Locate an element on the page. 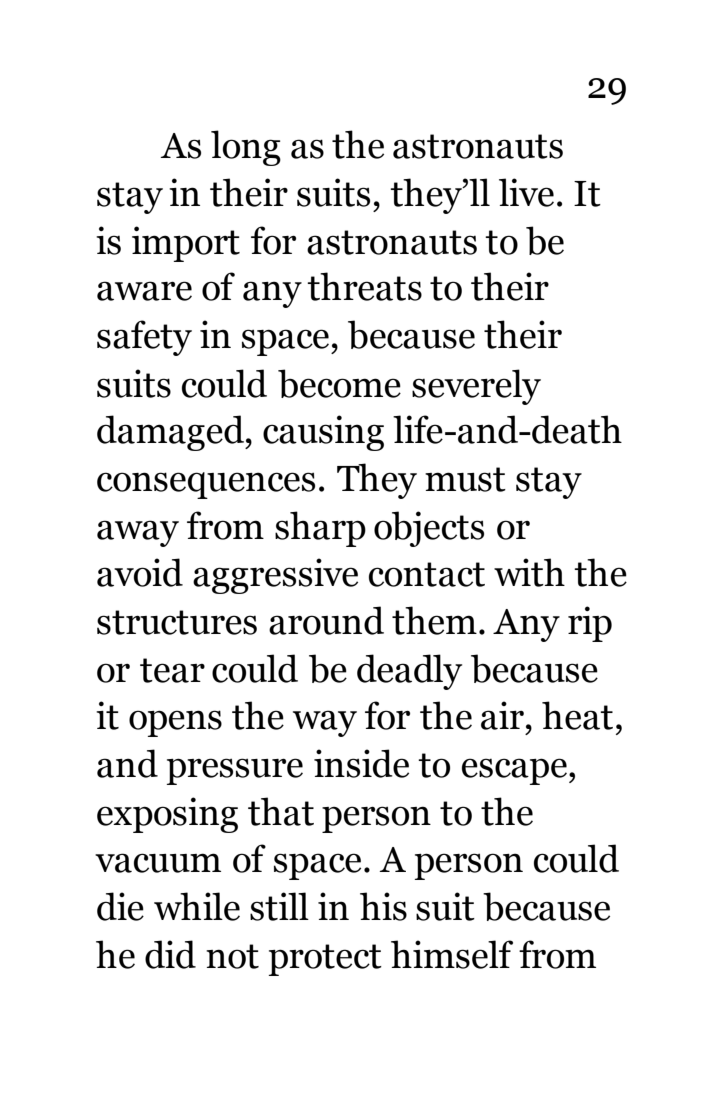 The width and height of the image is (721, 1114). opens is located at coordinates (175, 723).
